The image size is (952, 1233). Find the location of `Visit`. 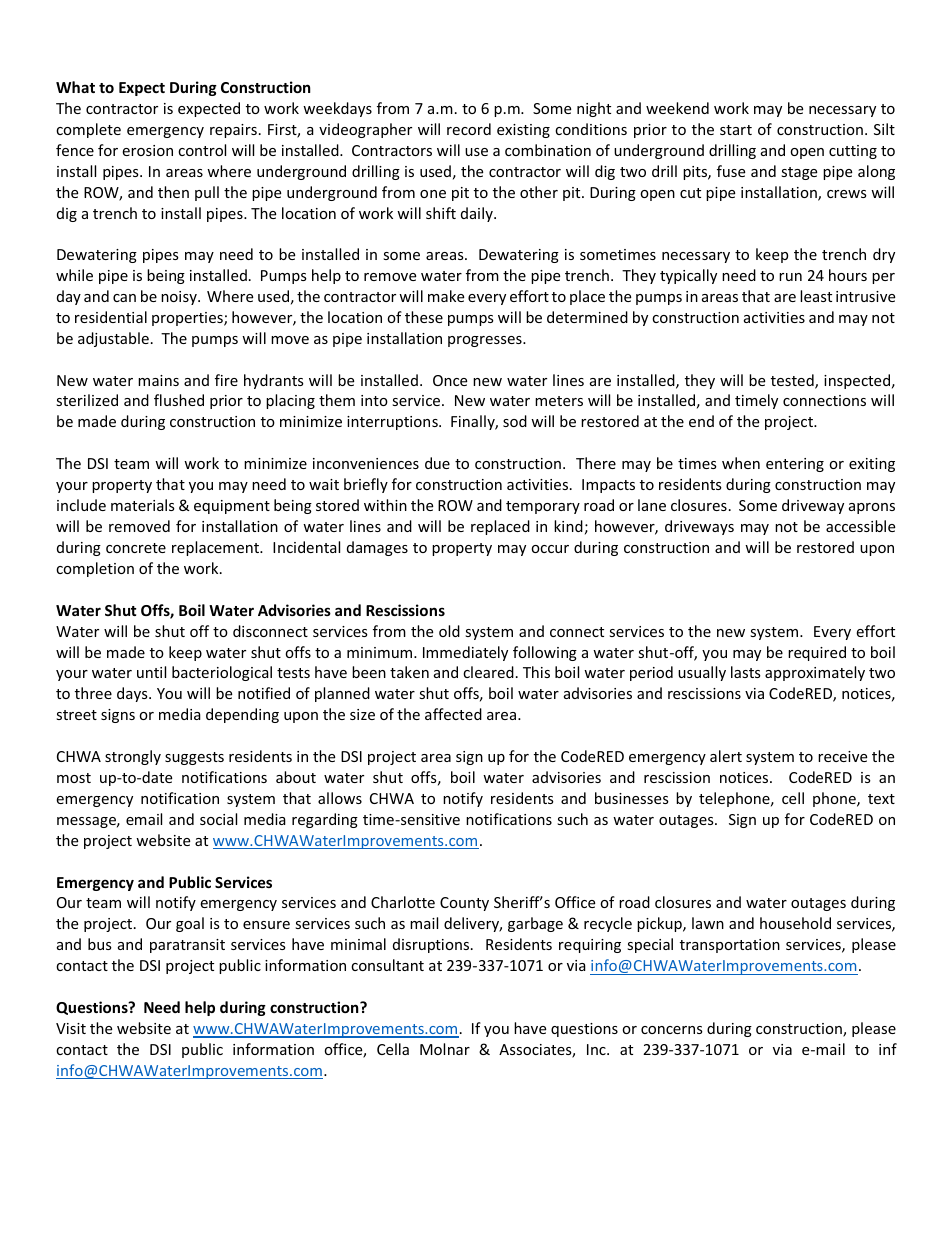

Visit is located at coordinates (71, 1028).
